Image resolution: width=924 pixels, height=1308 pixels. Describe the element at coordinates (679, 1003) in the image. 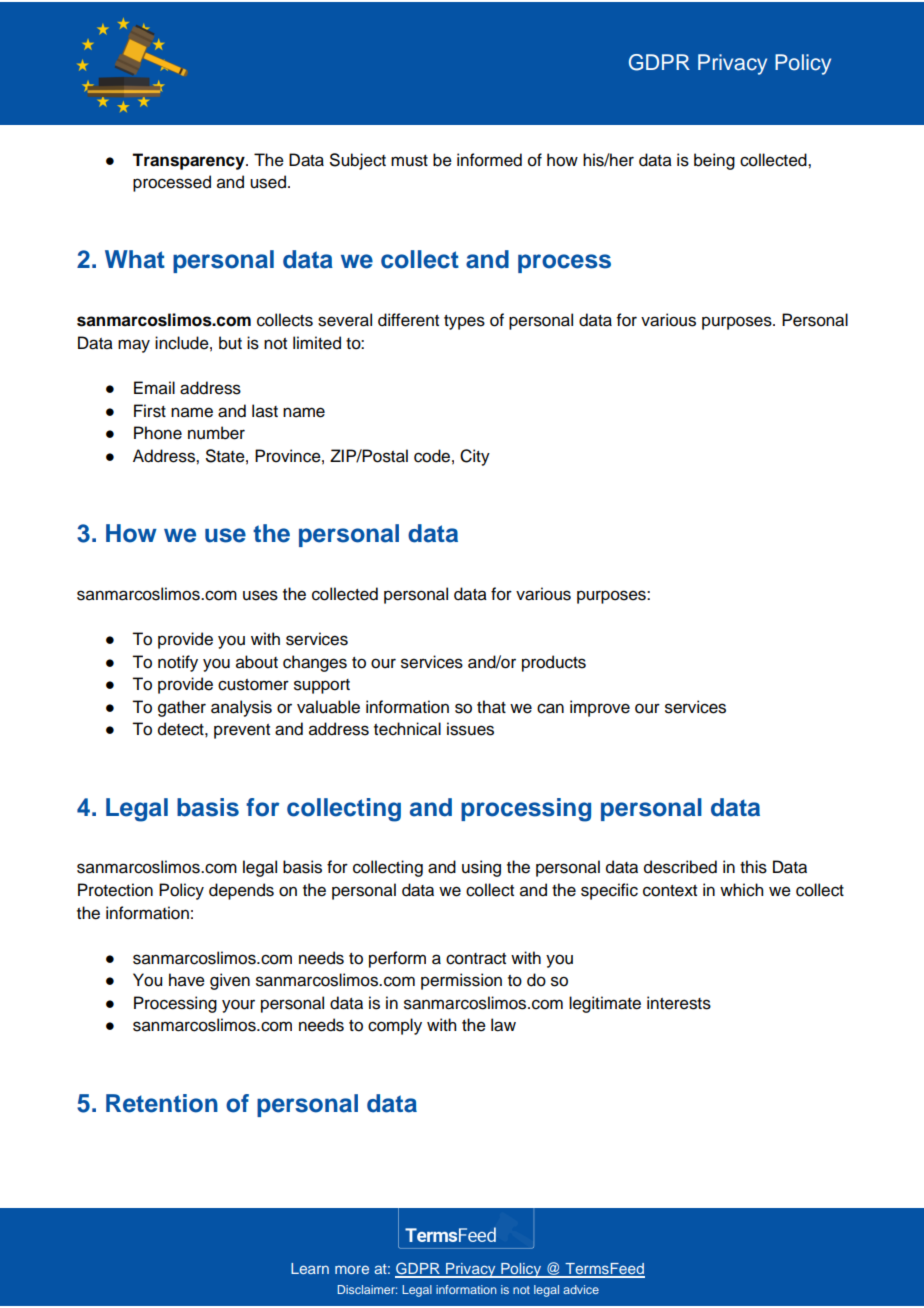

I see `interests` at that location.
